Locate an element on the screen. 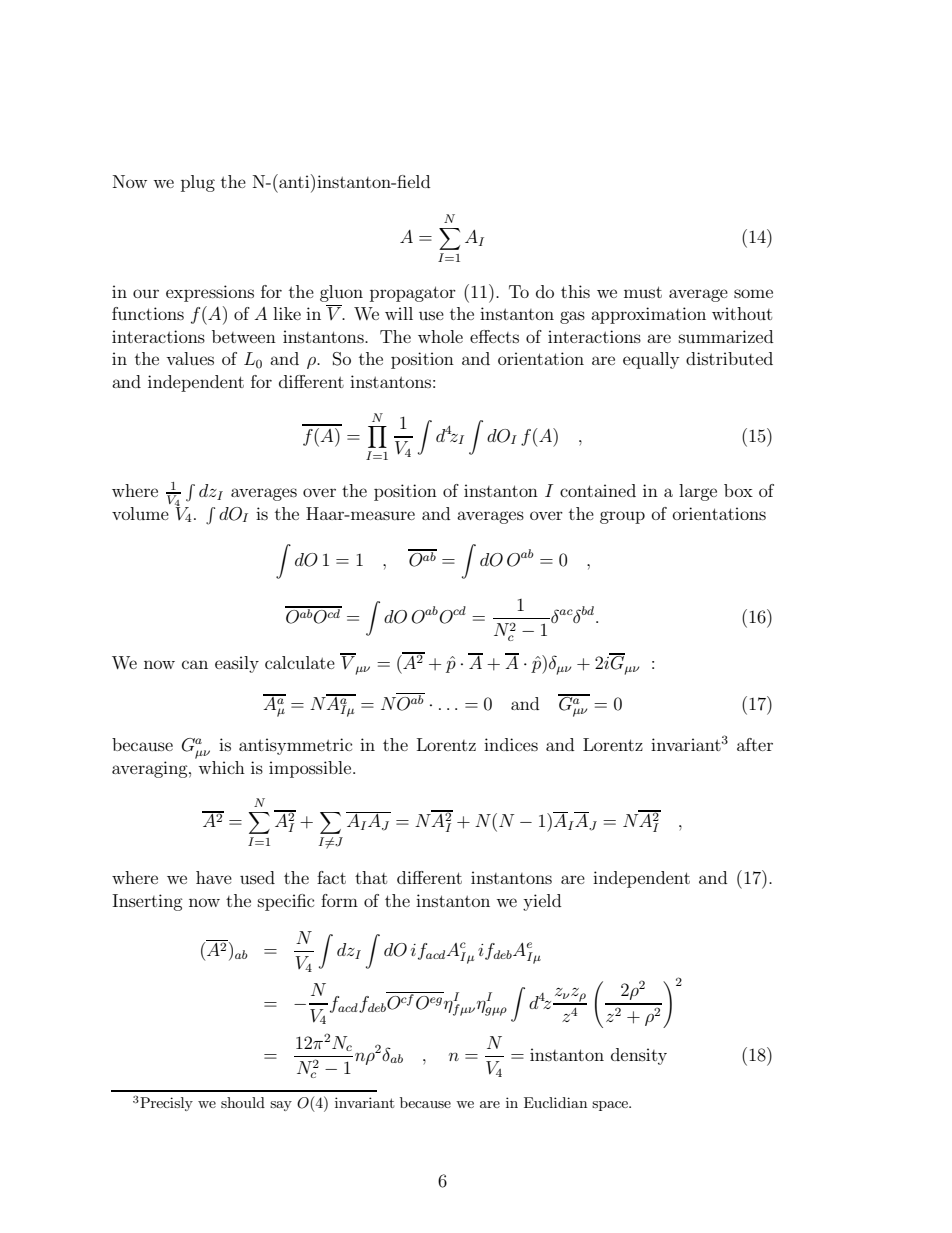  Euclidian is located at coordinates (555, 1102).
